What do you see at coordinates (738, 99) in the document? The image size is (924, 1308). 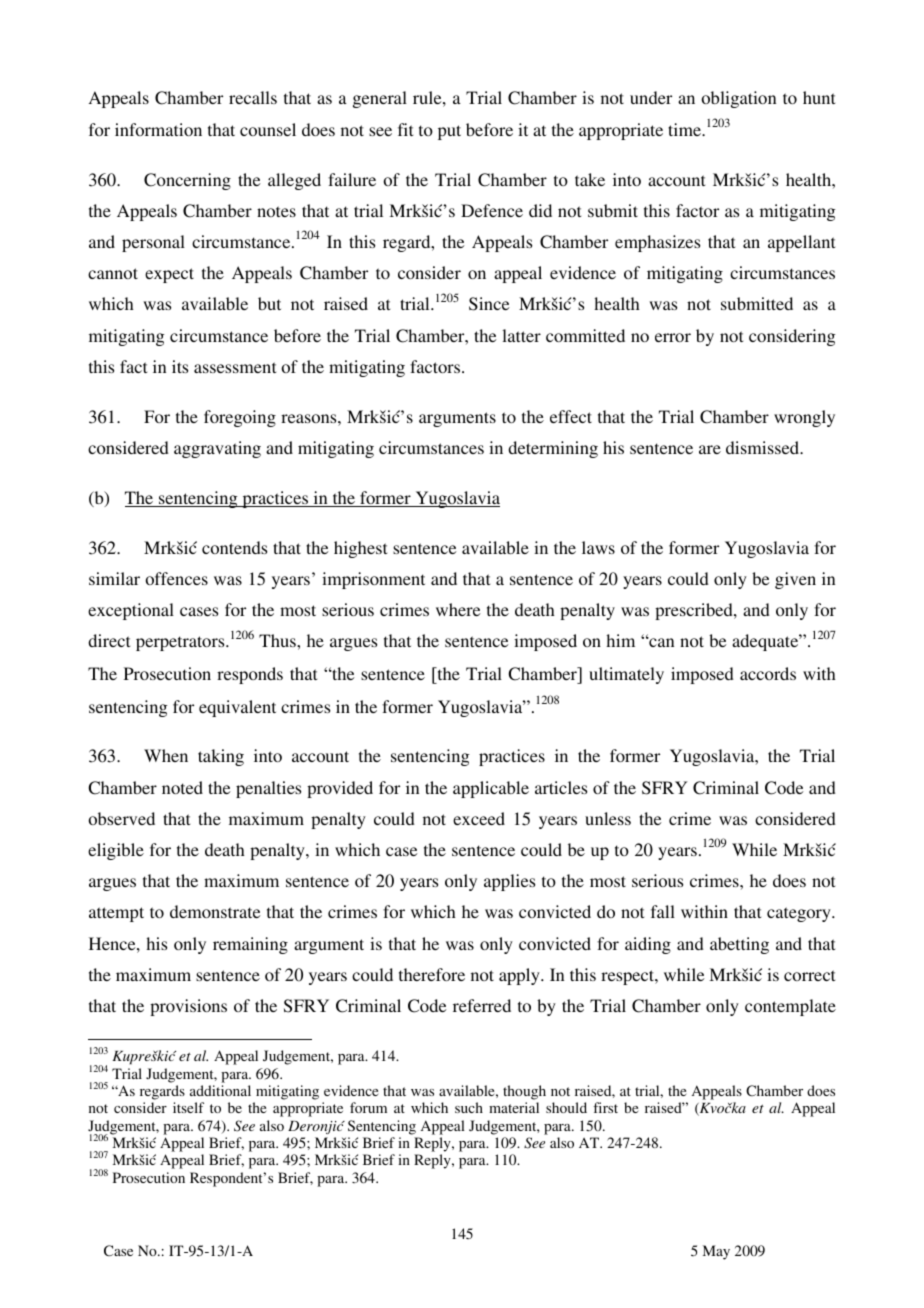 I see `obligation` at bounding box center [738, 99].
